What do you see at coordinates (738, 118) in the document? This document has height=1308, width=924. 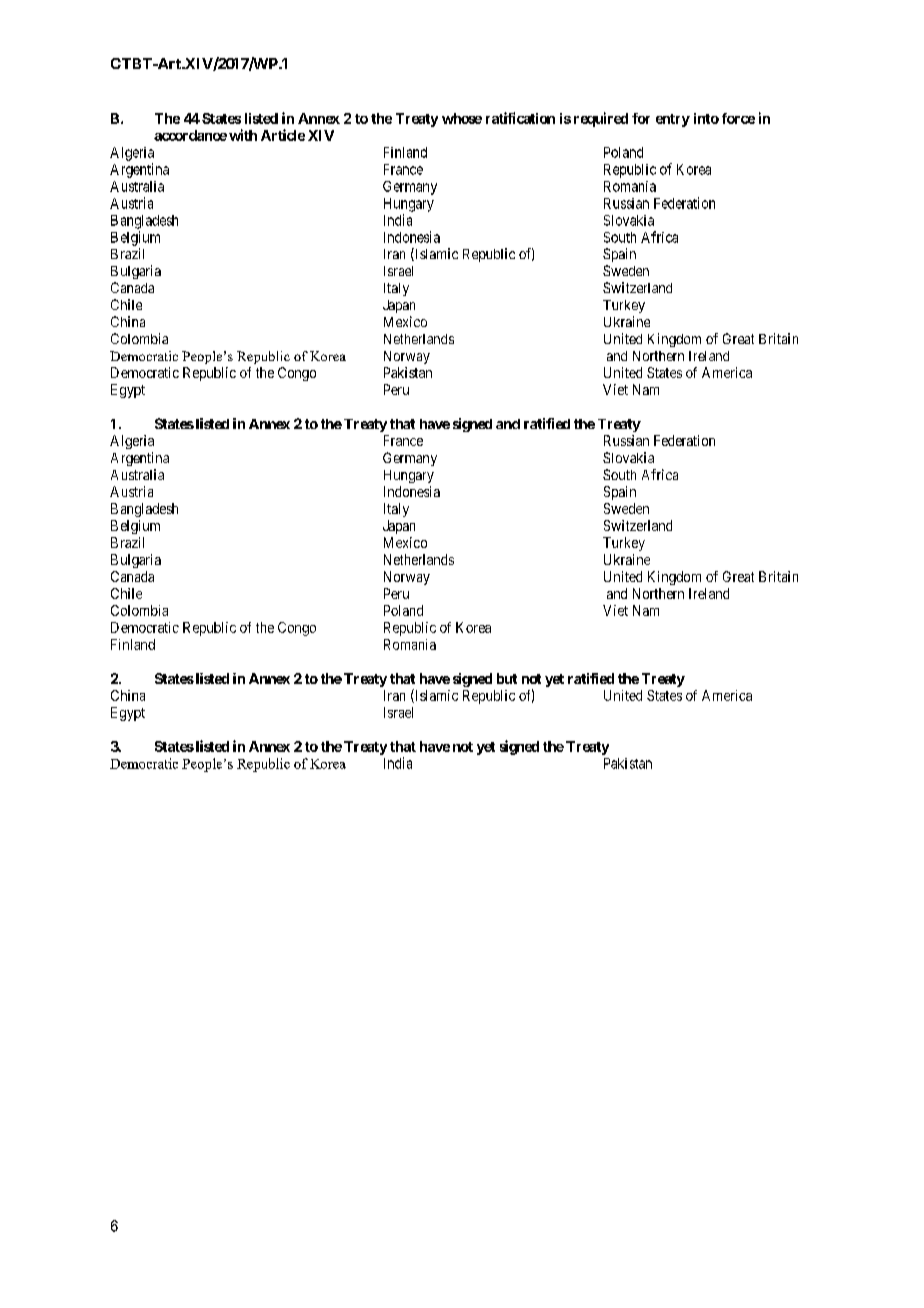 I see `force` at bounding box center [738, 118].
